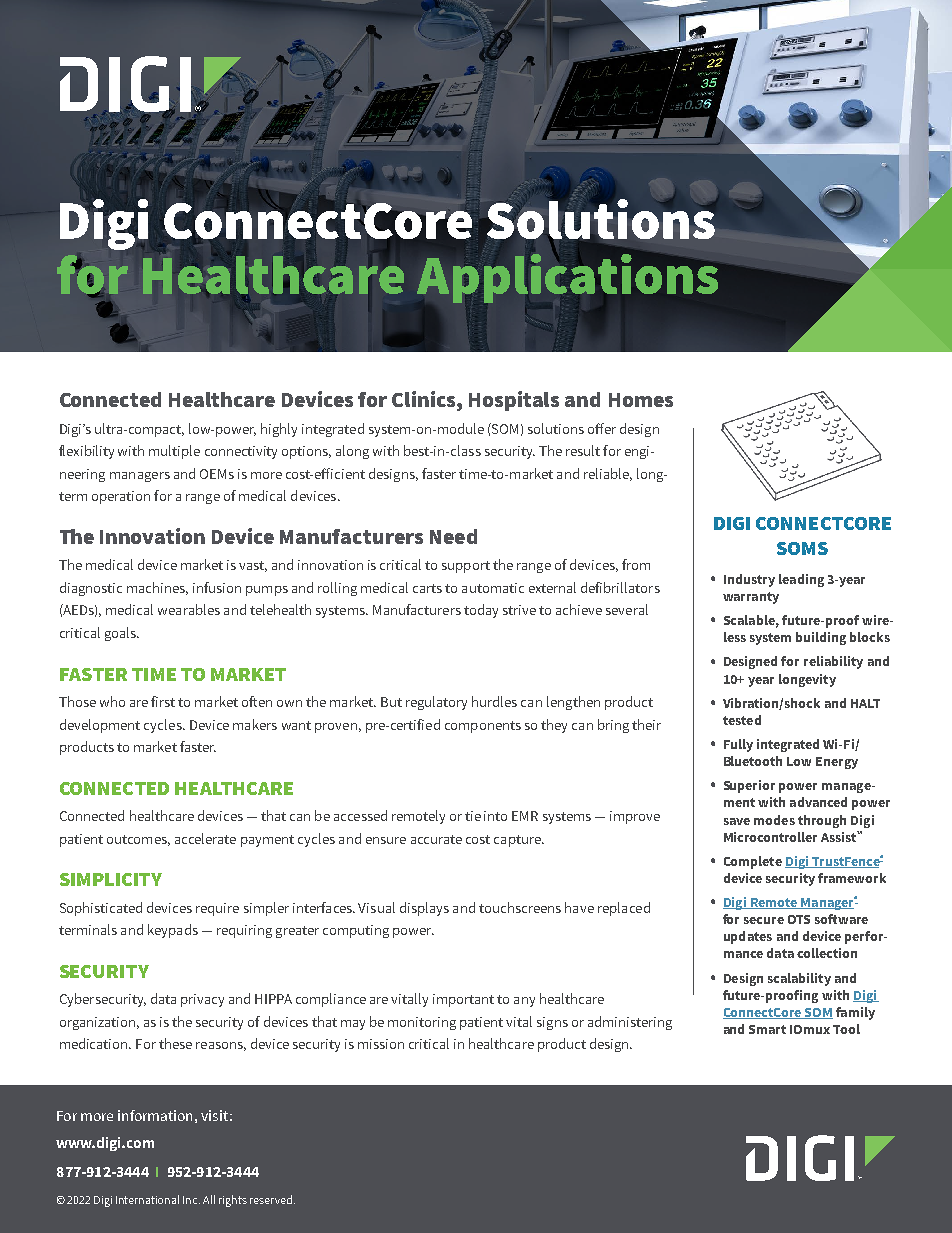 This page has width=952, height=1233. I want to click on highly, so click(279, 430).
